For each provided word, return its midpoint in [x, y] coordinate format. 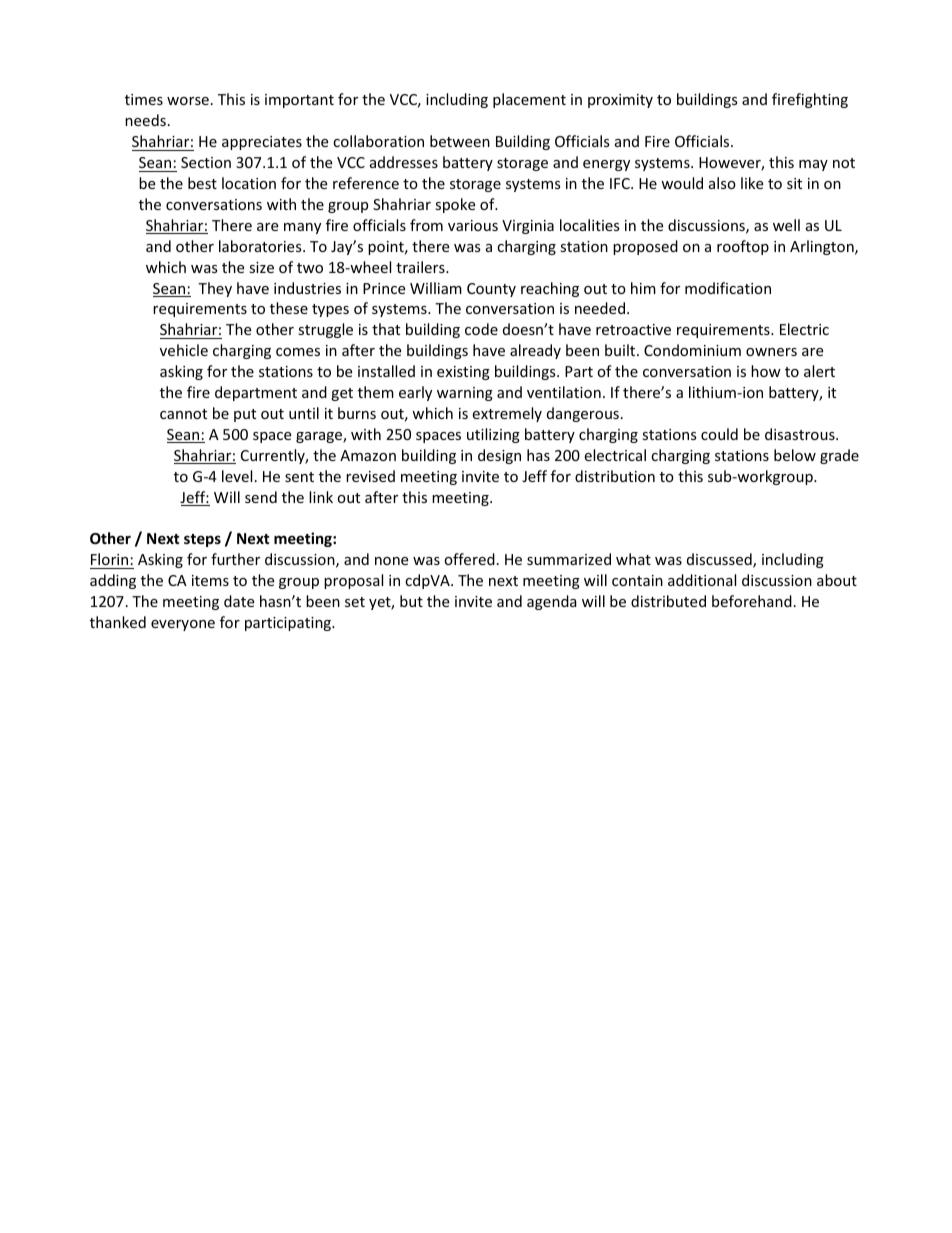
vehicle [184, 350]
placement [529, 100]
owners [771, 352]
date [239, 601]
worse [188, 101]
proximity [620, 101]
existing [463, 373]
